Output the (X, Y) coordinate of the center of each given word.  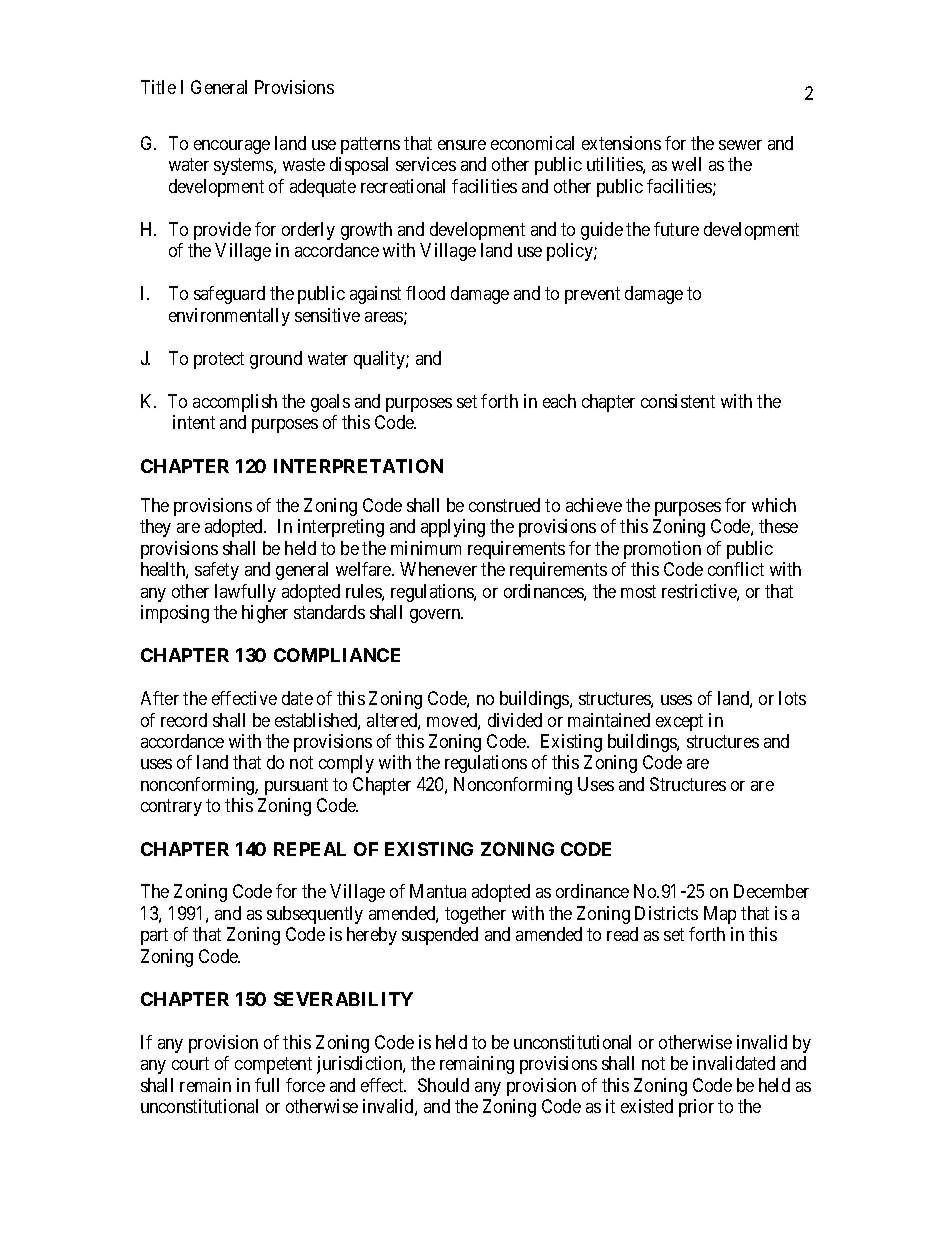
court (190, 1063)
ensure (462, 145)
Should (443, 1085)
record (184, 720)
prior (696, 1108)
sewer (740, 145)
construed (504, 505)
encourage (232, 147)
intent (194, 422)
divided (515, 720)
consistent (678, 401)
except (679, 722)
